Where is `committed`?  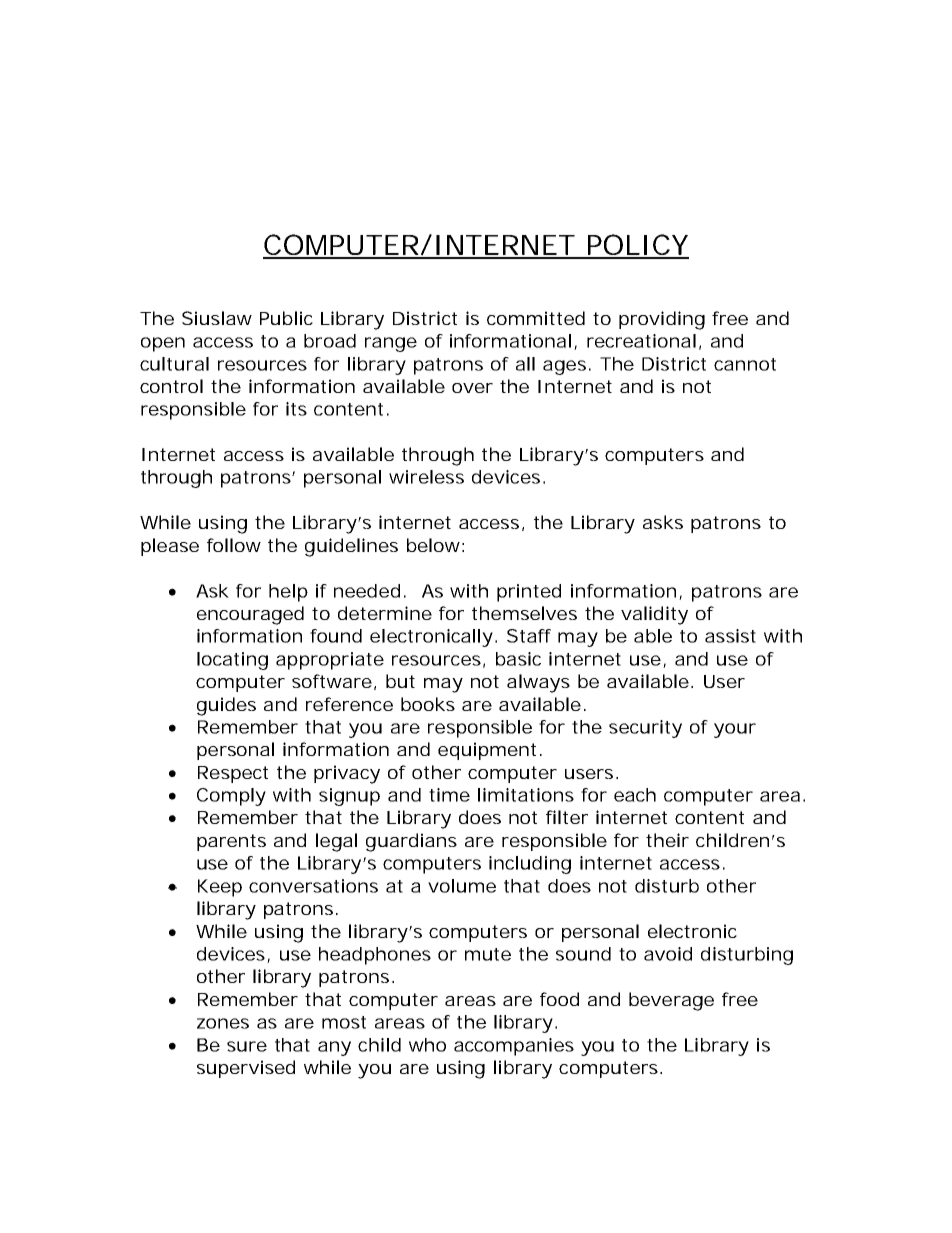
committed is located at coordinates (536, 318).
